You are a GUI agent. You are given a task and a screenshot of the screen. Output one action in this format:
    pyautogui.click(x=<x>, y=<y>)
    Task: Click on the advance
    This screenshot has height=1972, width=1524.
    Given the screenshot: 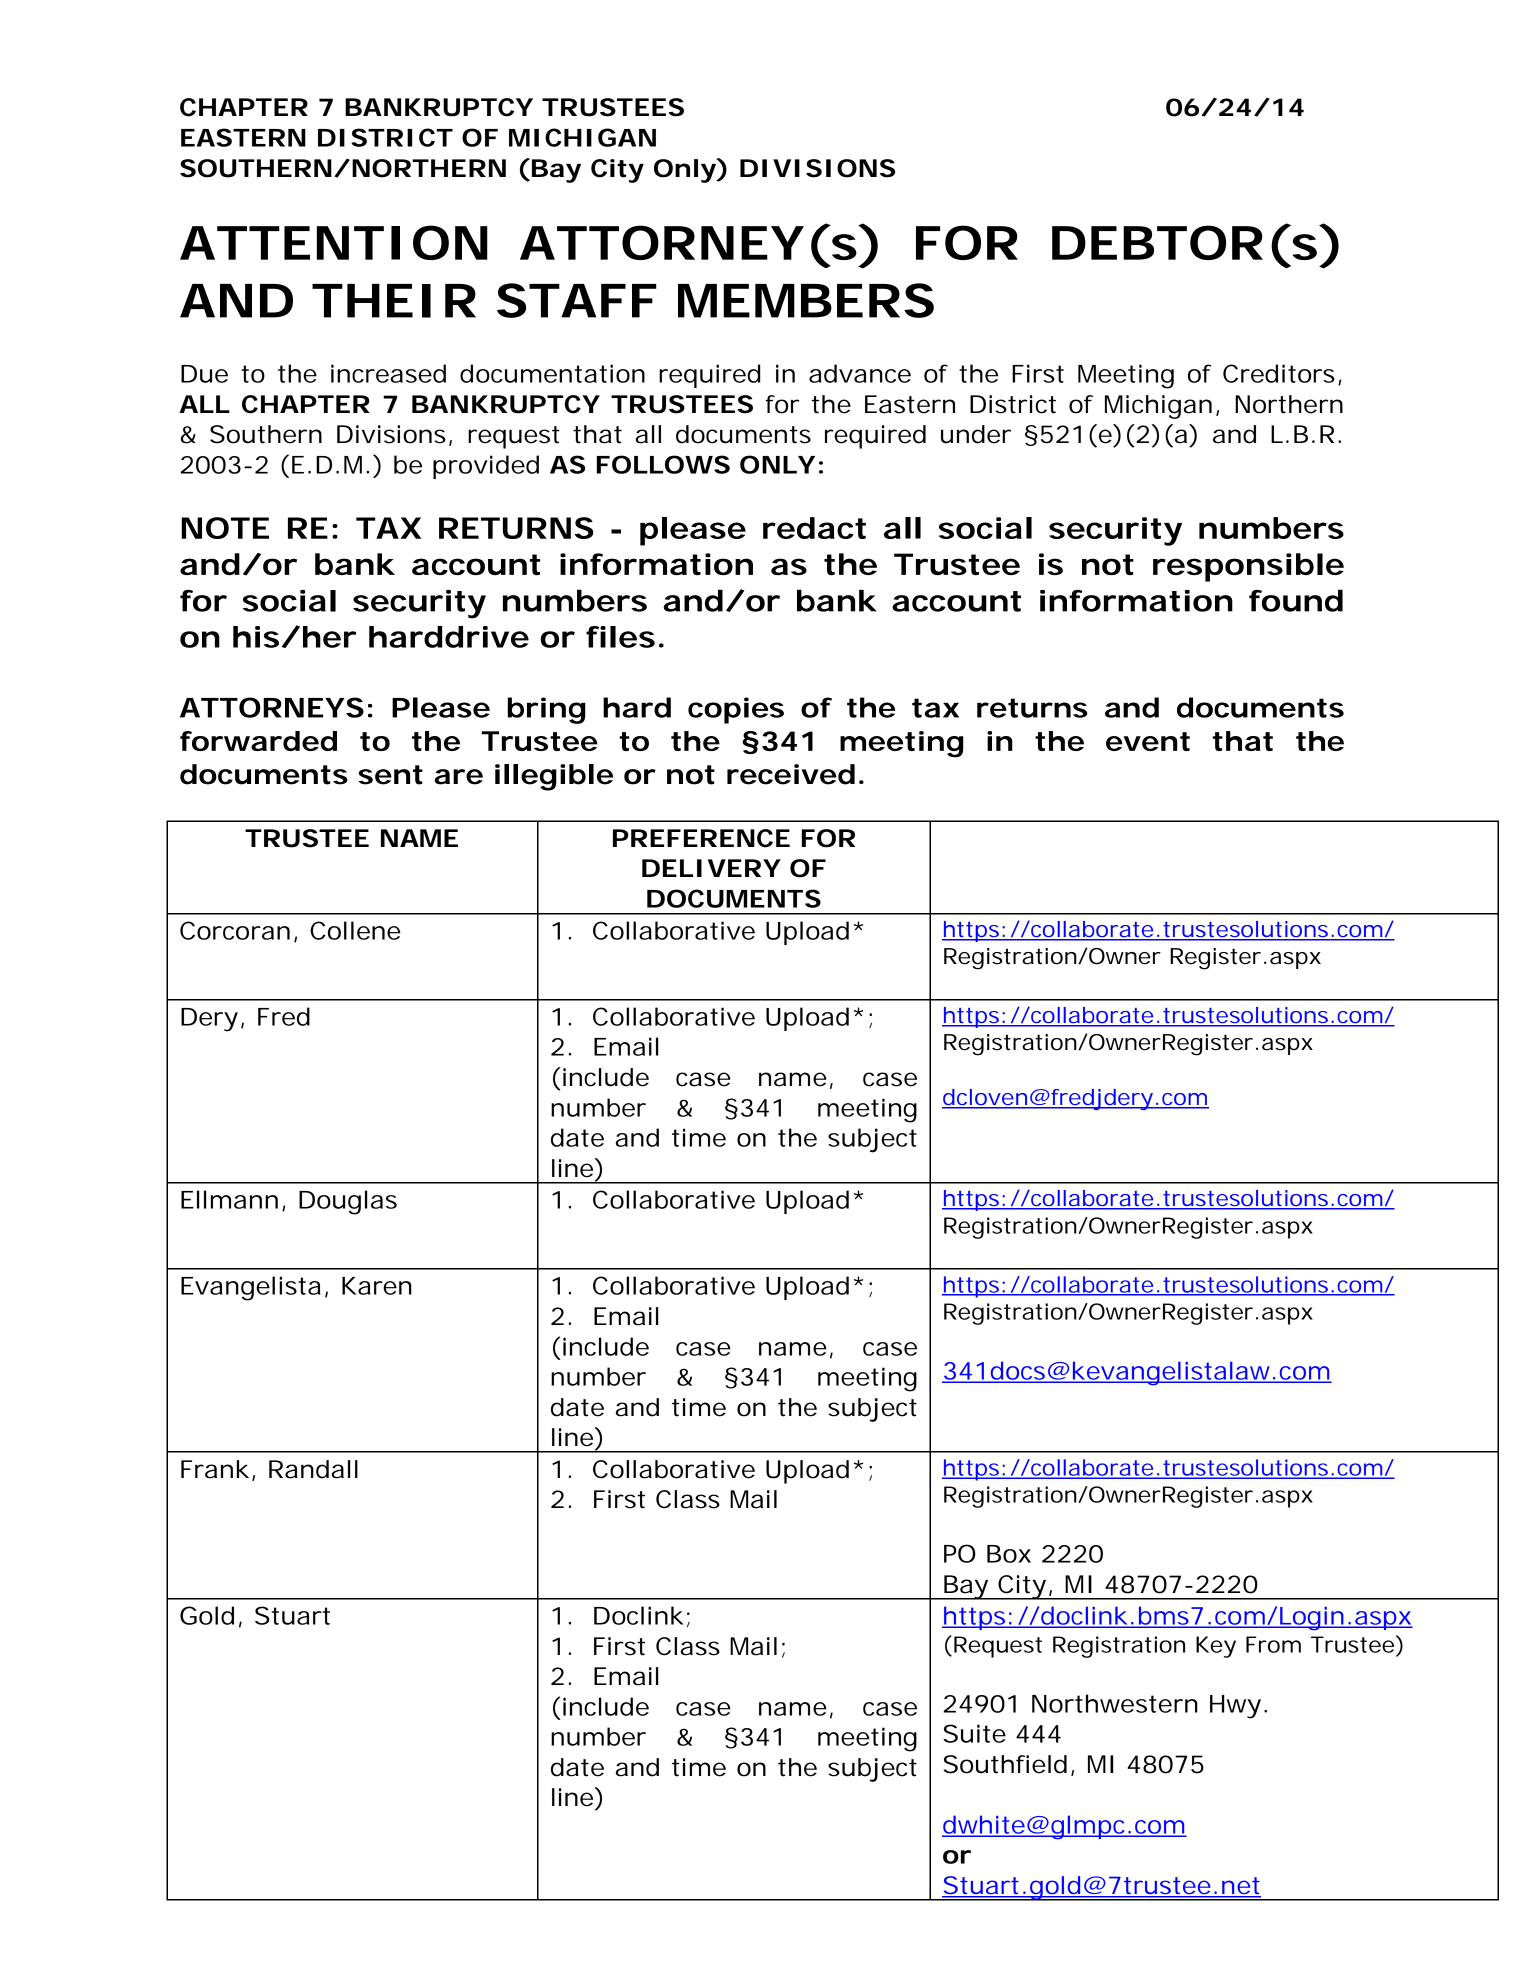 What is the action you would take?
    pyautogui.click(x=860, y=373)
